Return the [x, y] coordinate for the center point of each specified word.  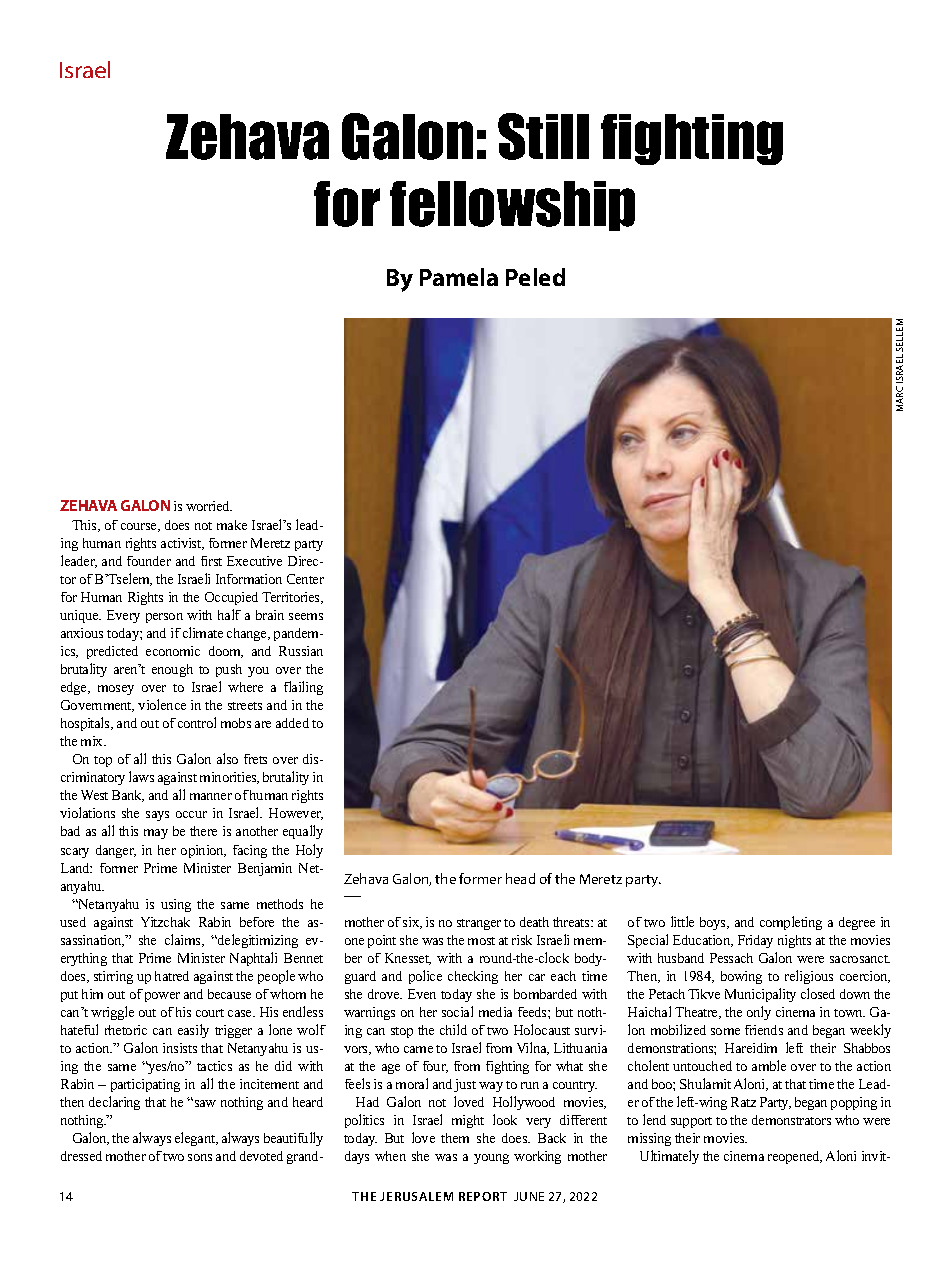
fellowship [512, 206]
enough [172, 670]
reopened [795, 1157]
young [491, 1159]
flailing [303, 688]
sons [200, 1157]
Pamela [459, 277]
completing [791, 923]
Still [543, 136]
